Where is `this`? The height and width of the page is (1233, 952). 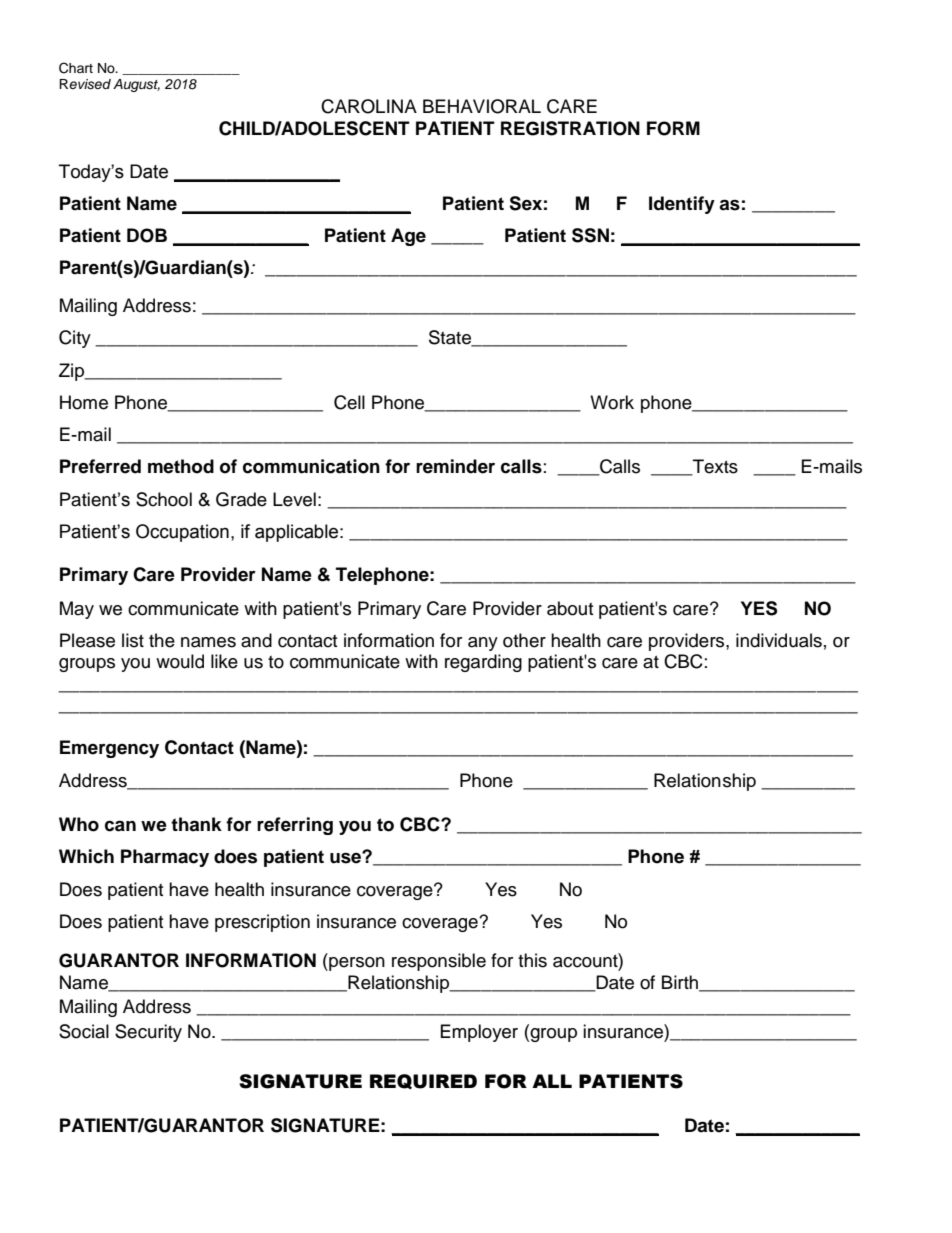
this is located at coordinates (532, 960).
